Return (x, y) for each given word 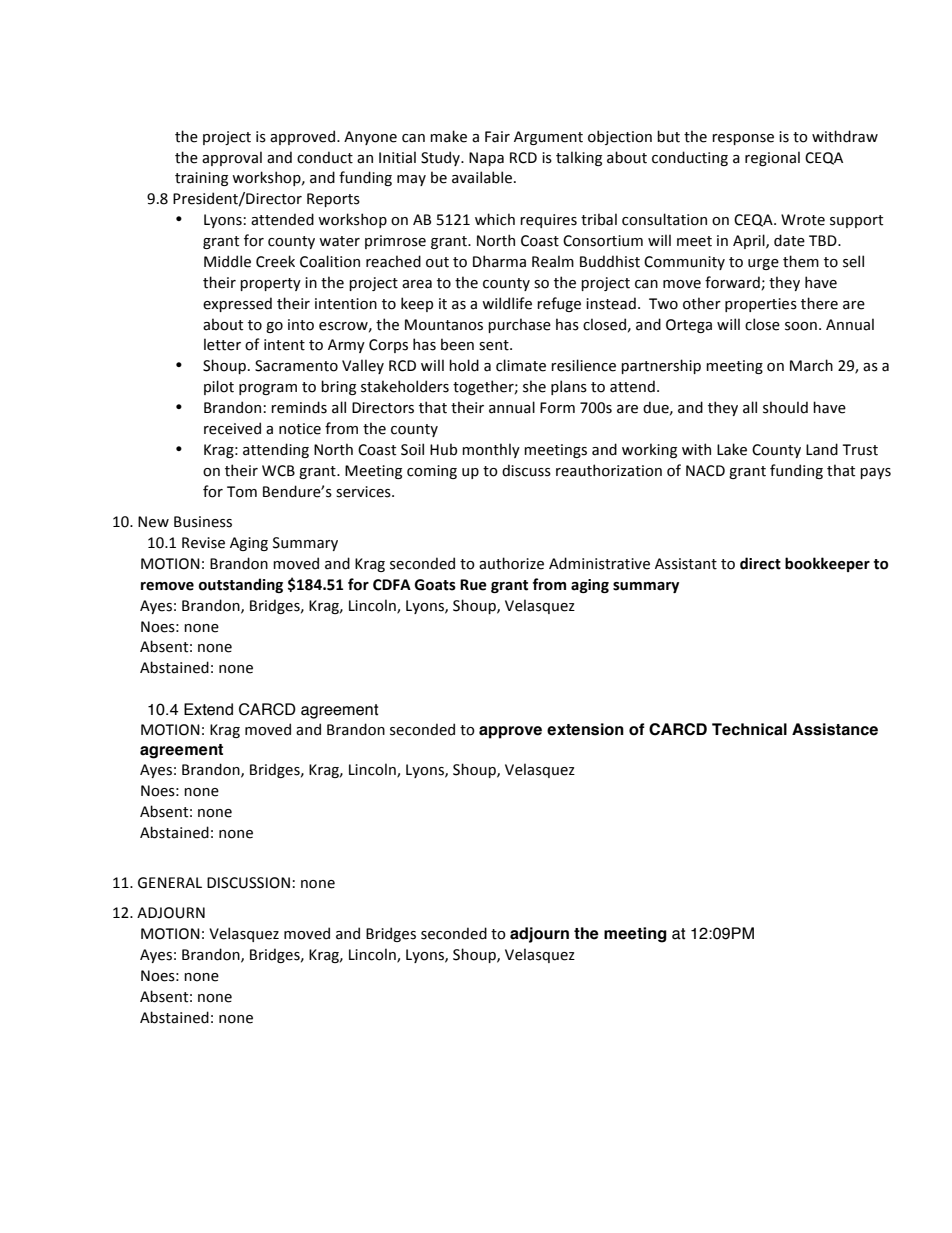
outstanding (241, 585)
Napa (486, 159)
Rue (473, 585)
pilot (219, 387)
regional (772, 158)
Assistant (686, 564)
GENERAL (170, 883)
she (534, 386)
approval (232, 158)
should (785, 407)
